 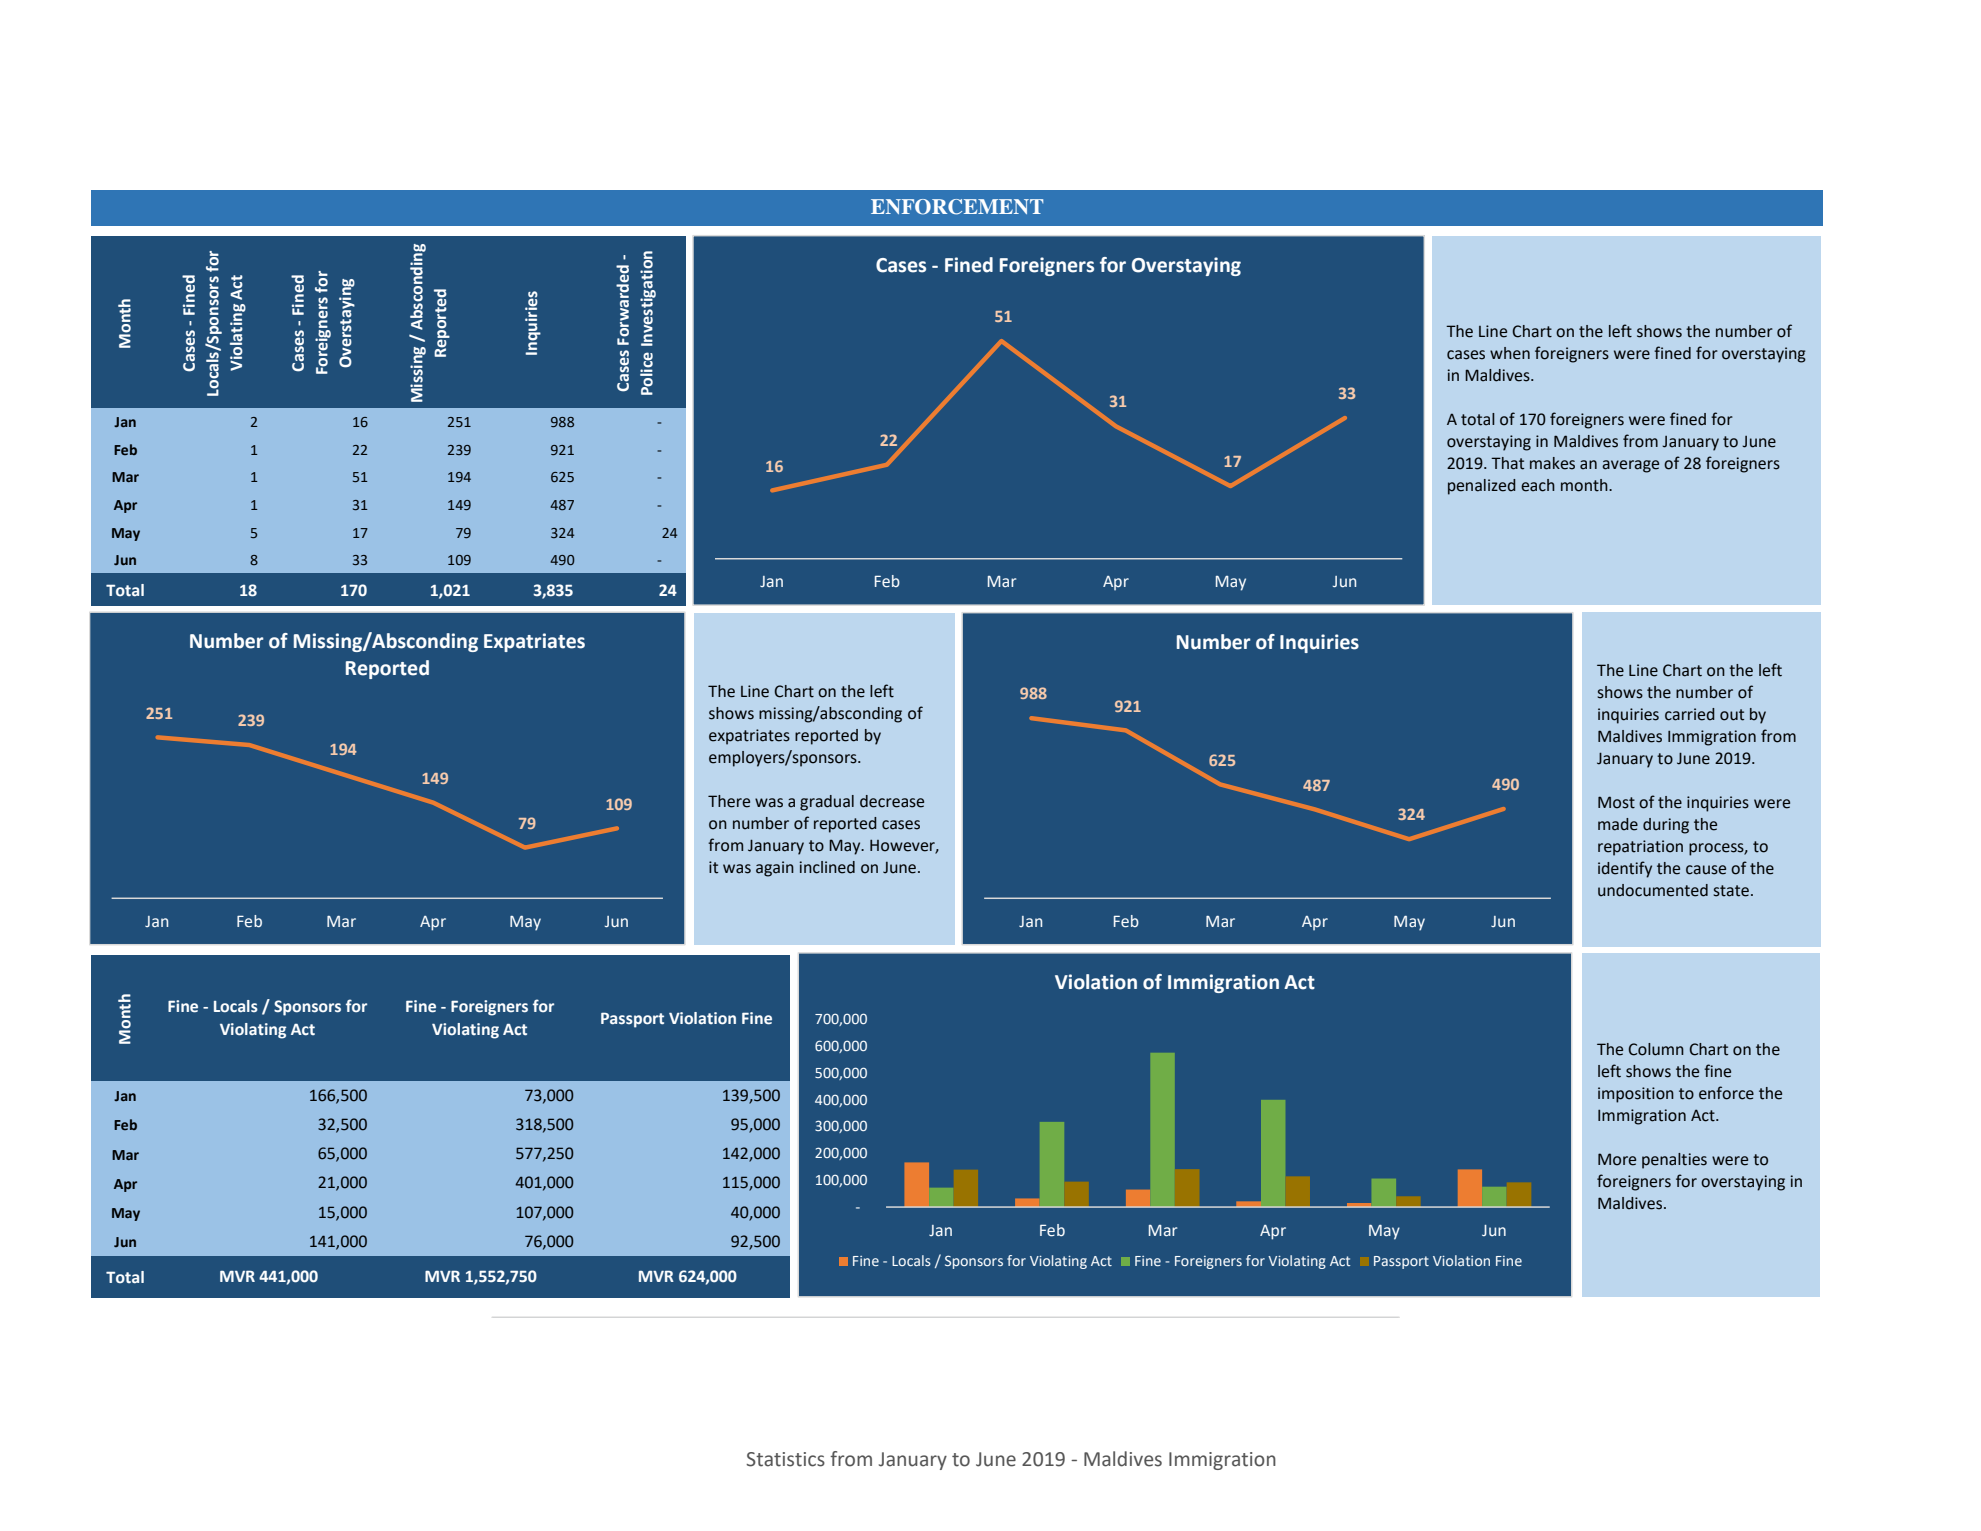 What do you see at coordinates (1510, 353) in the screenshot?
I see `when` at bounding box center [1510, 353].
